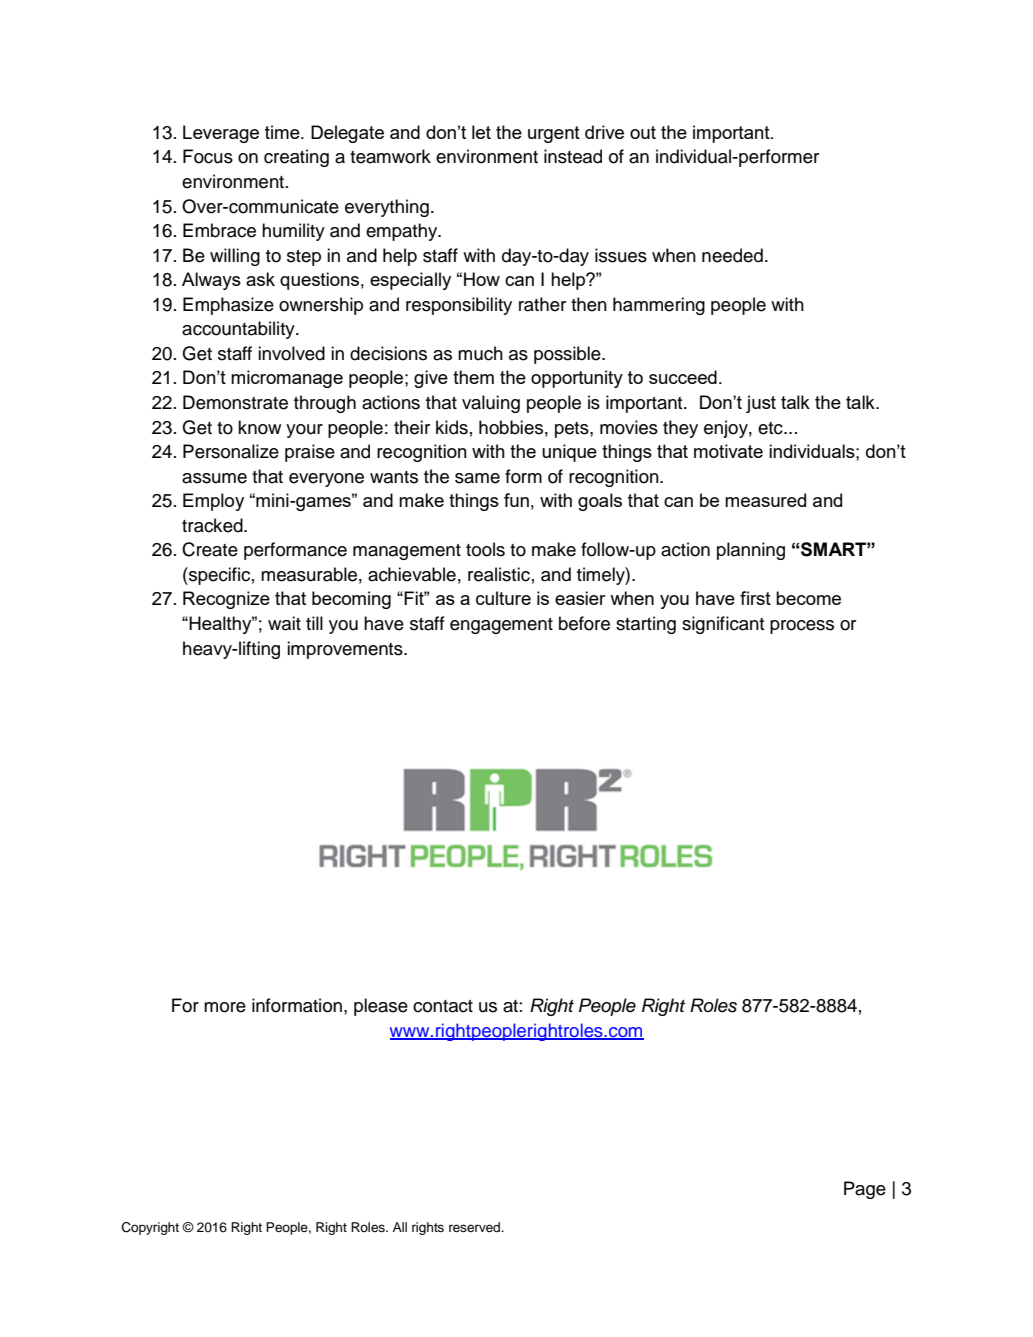 Image resolution: width=1033 pixels, height=1337 pixels. I want to click on instead, so click(573, 156).
